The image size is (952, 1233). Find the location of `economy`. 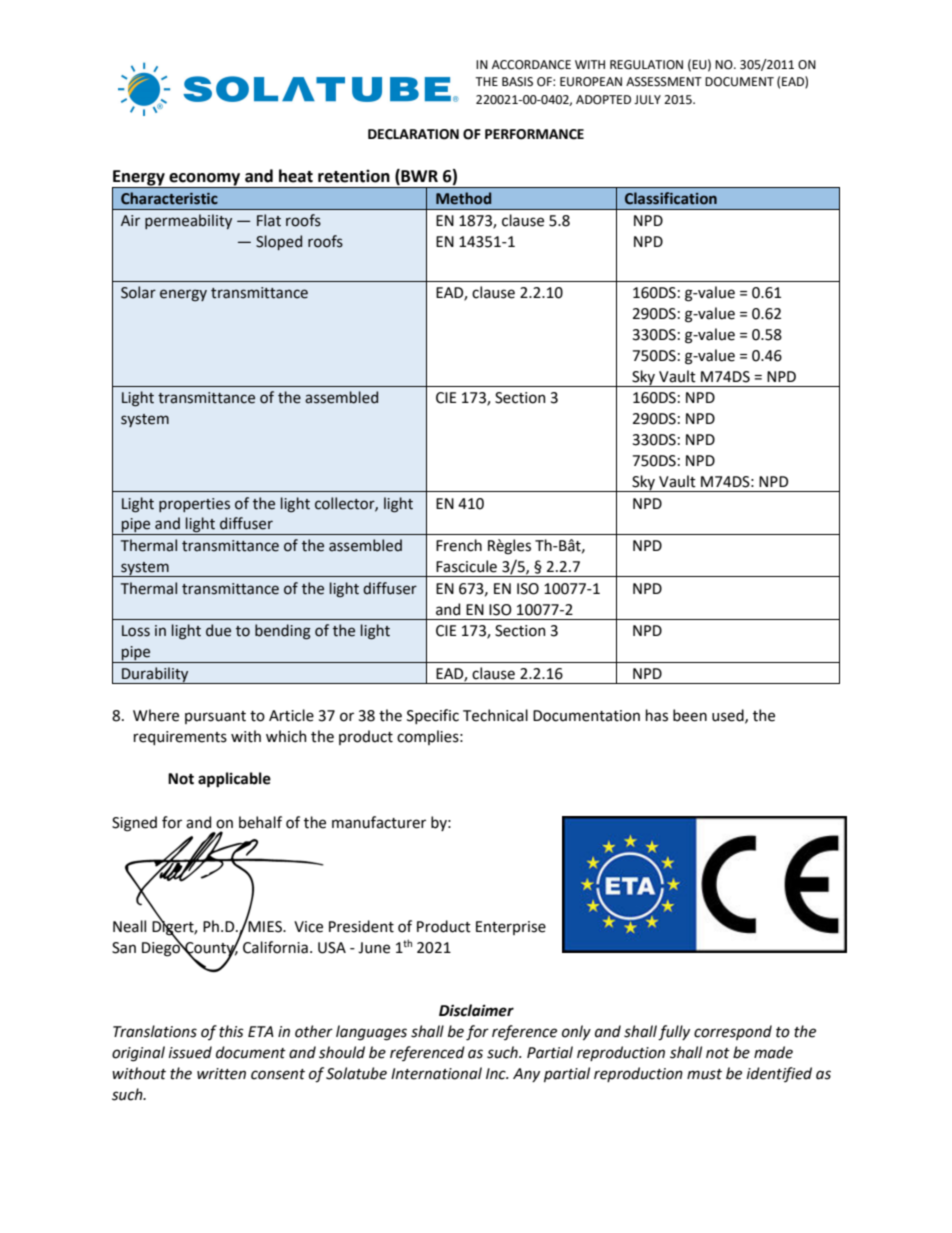

economy is located at coordinates (205, 180).
